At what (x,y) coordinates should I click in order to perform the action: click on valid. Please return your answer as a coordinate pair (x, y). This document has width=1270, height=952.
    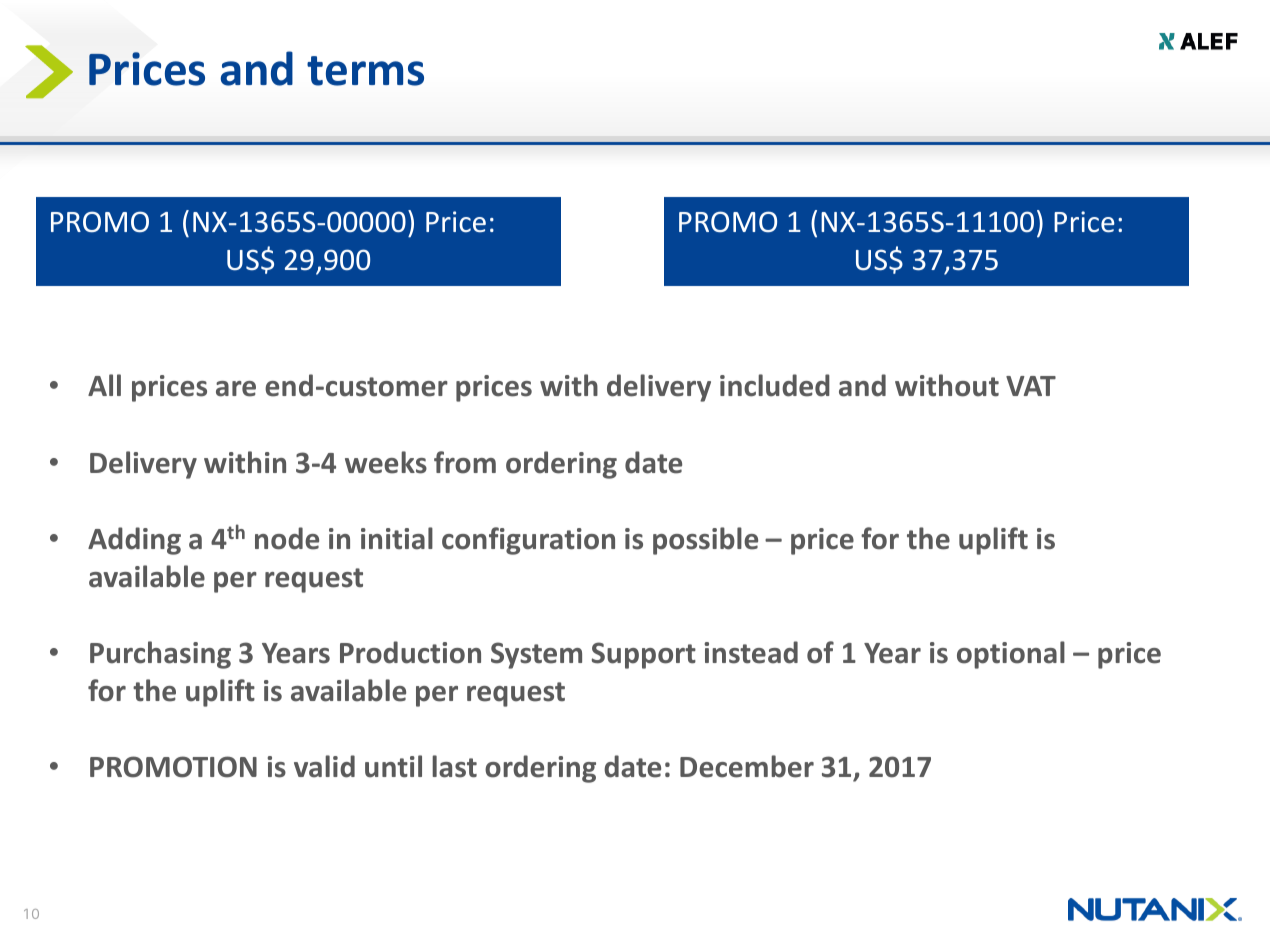
    Looking at the image, I should click on (324, 766).
